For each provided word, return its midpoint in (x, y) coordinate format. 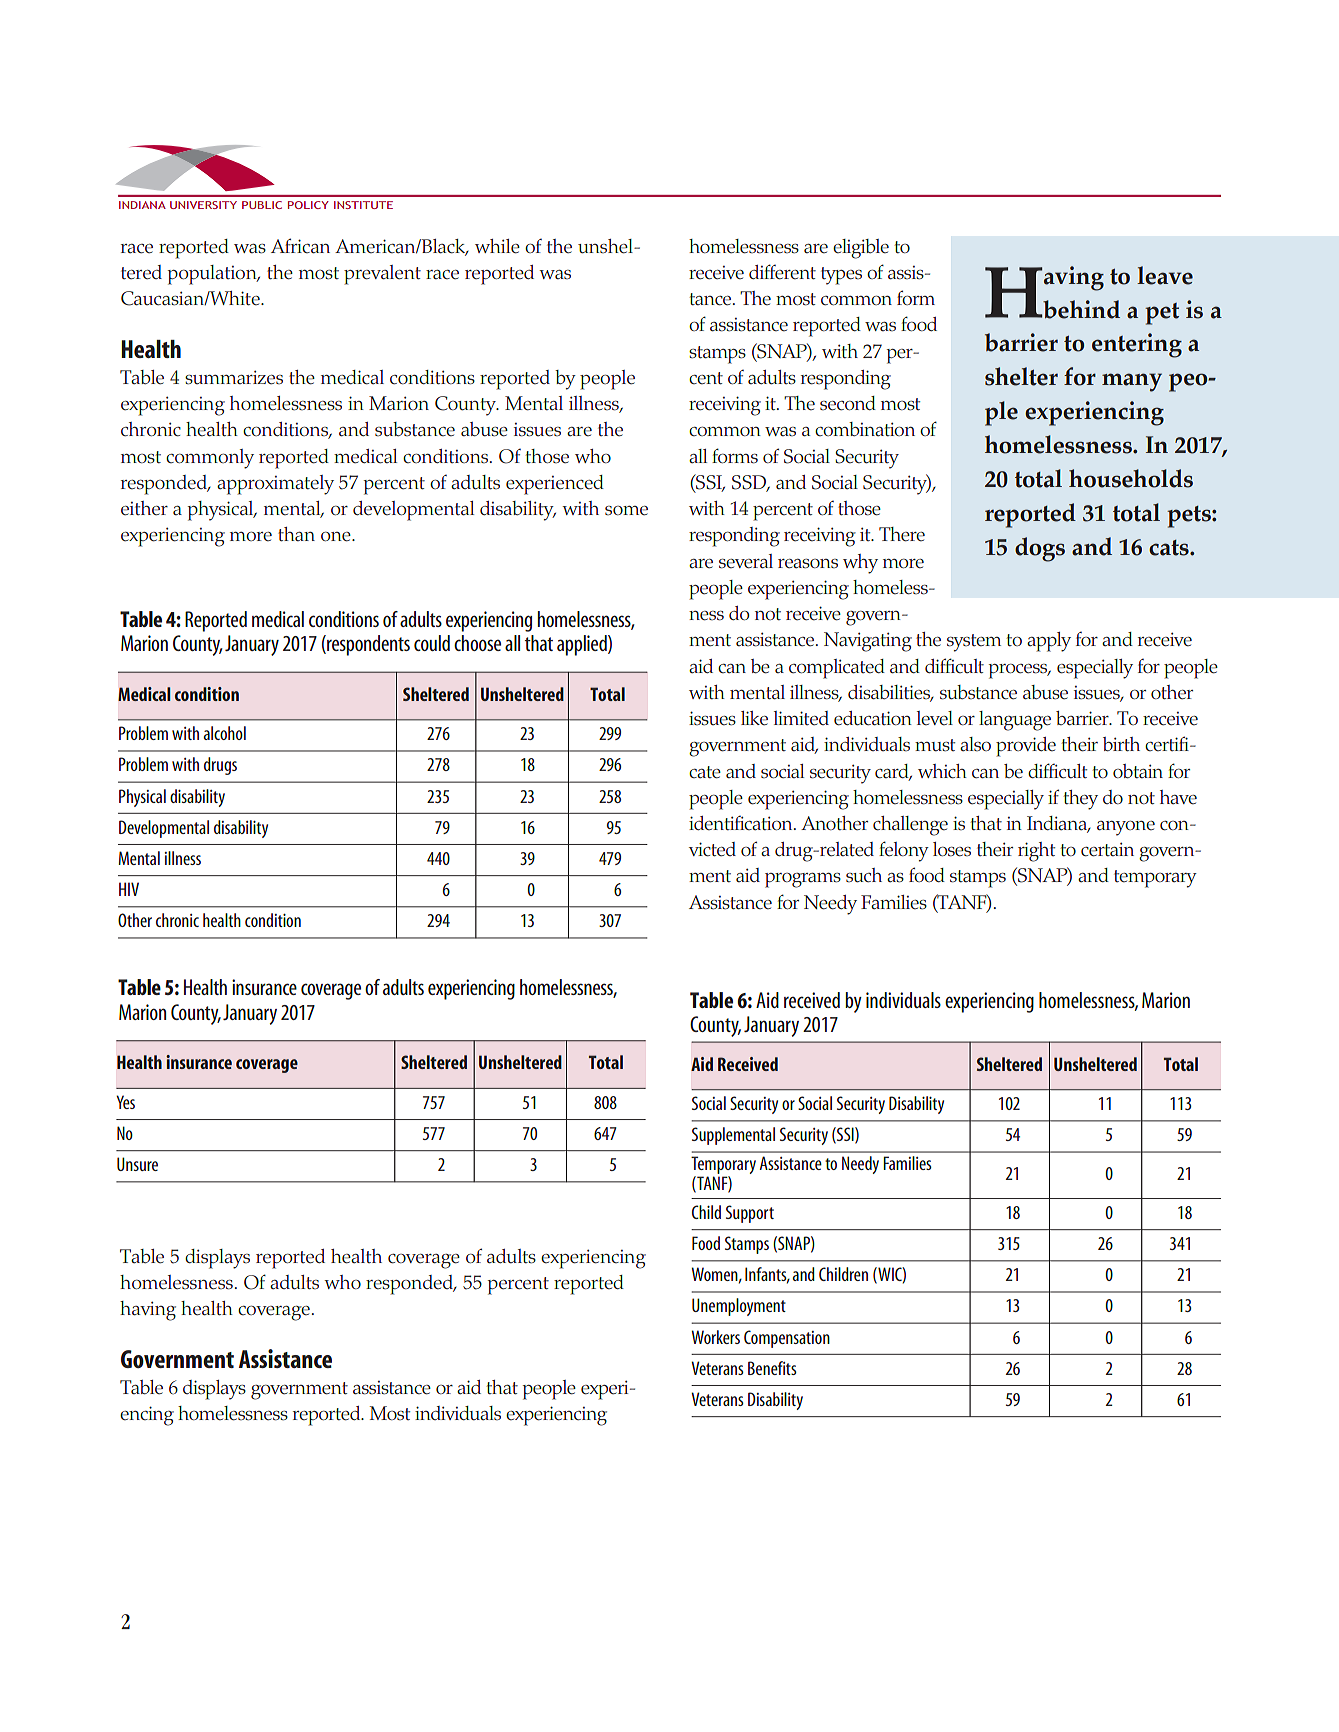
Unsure (137, 1164)
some (626, 511)
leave (1165, 275)
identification (742, 823)
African (300, 246)
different (782, 272)
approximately (275, 485)
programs (803, 880)
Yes (125, 1102)
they (1080, 800)
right (1036, 852)
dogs (1040, 549)
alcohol (224, 733)
